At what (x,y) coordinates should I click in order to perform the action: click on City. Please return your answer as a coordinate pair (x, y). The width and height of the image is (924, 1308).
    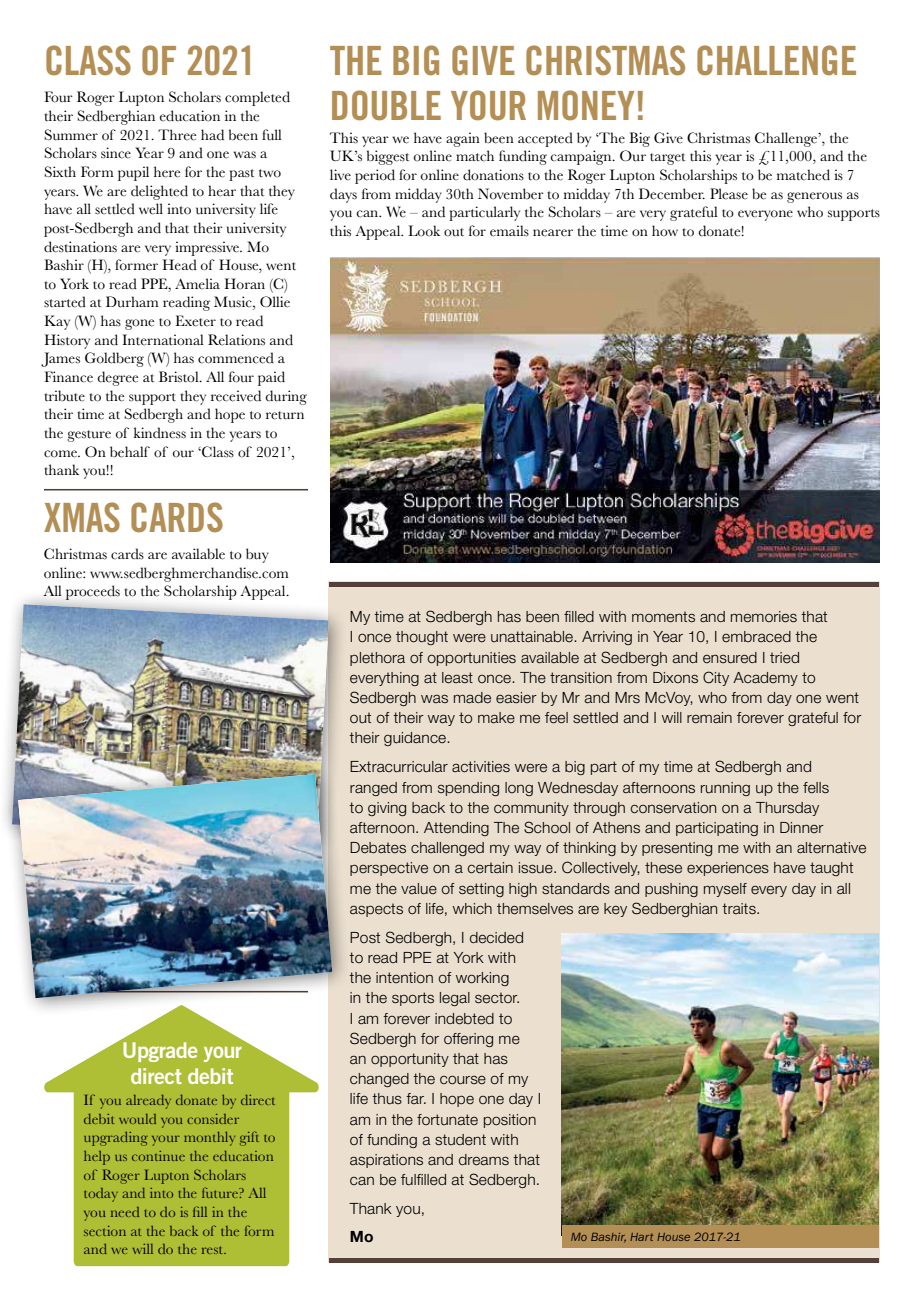
    Looking at the image, I should click on (716, 678).
